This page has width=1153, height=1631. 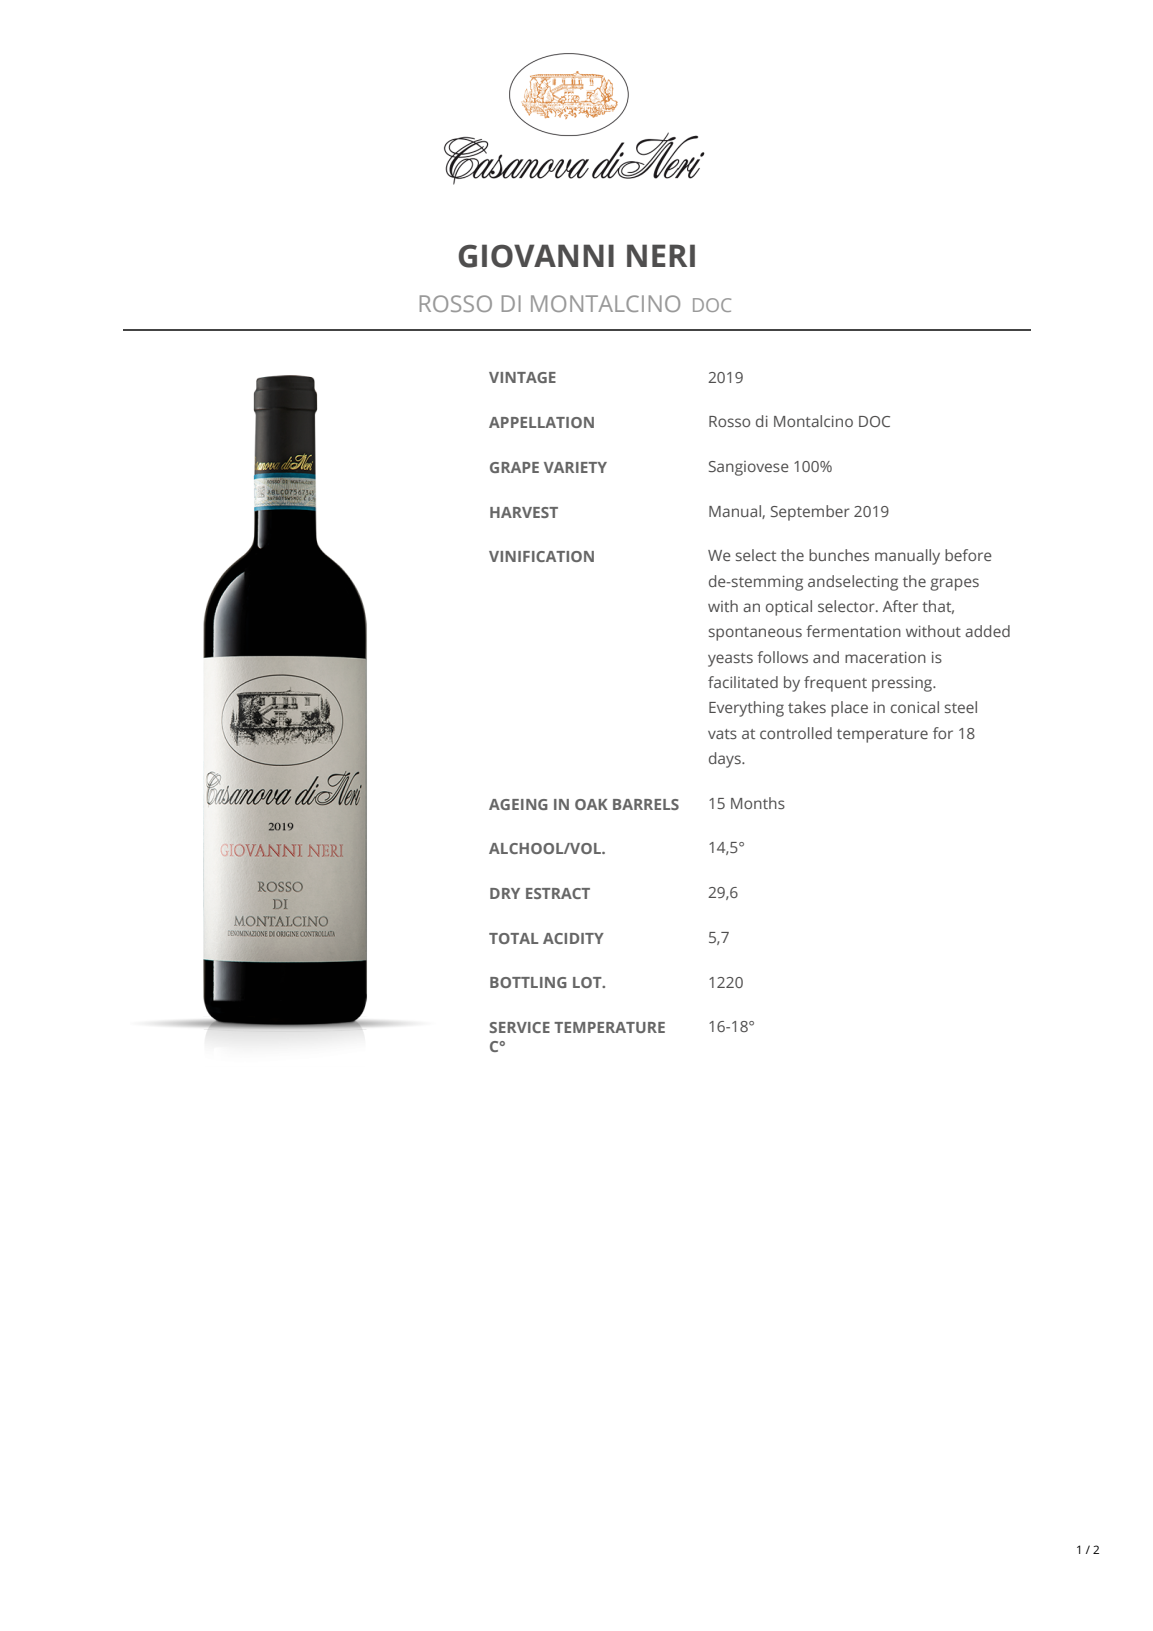 I want to click on bunches, so click(x=839, y=555).
